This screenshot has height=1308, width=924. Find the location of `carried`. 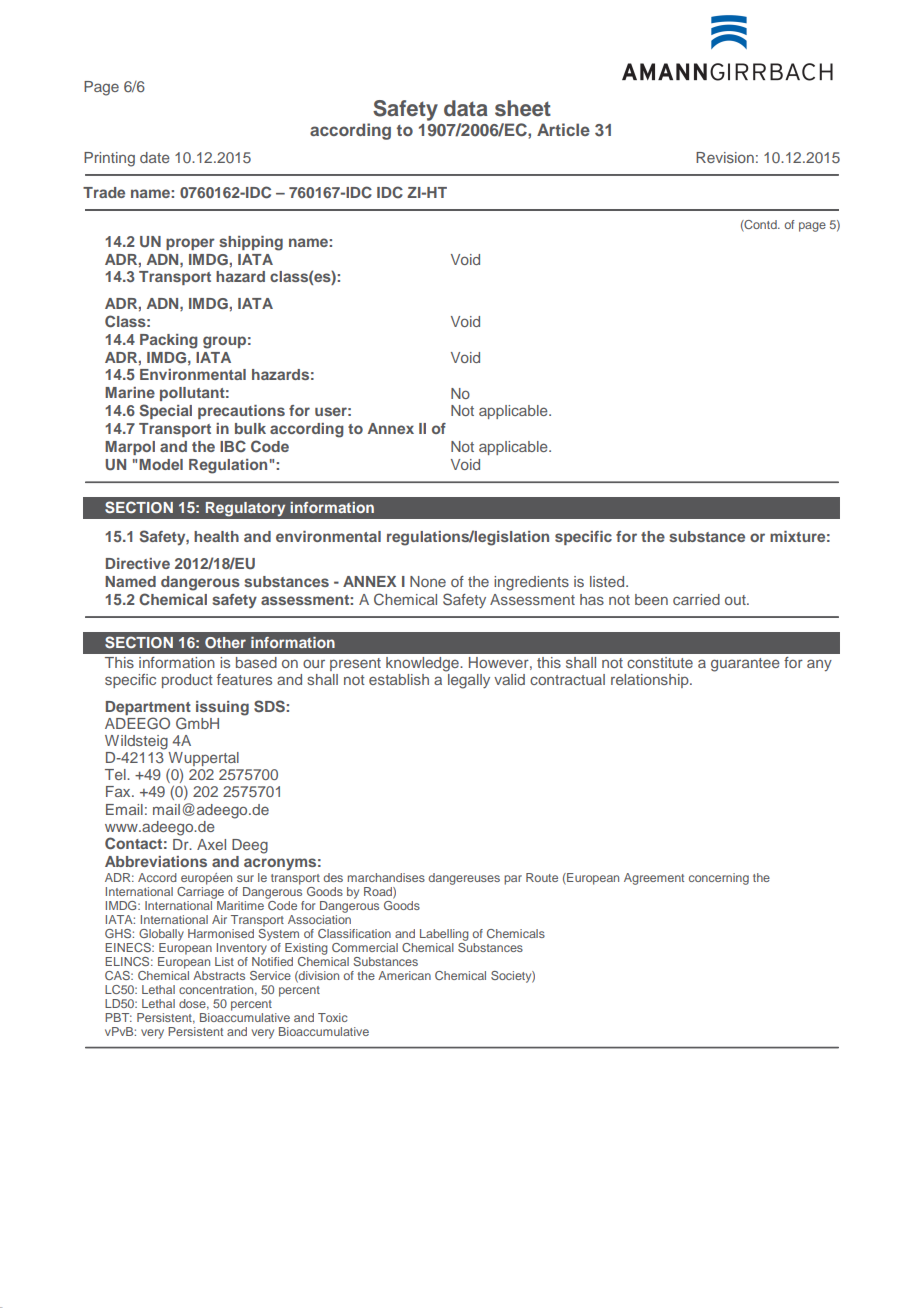

carried is located at coordinates (696, 599).
